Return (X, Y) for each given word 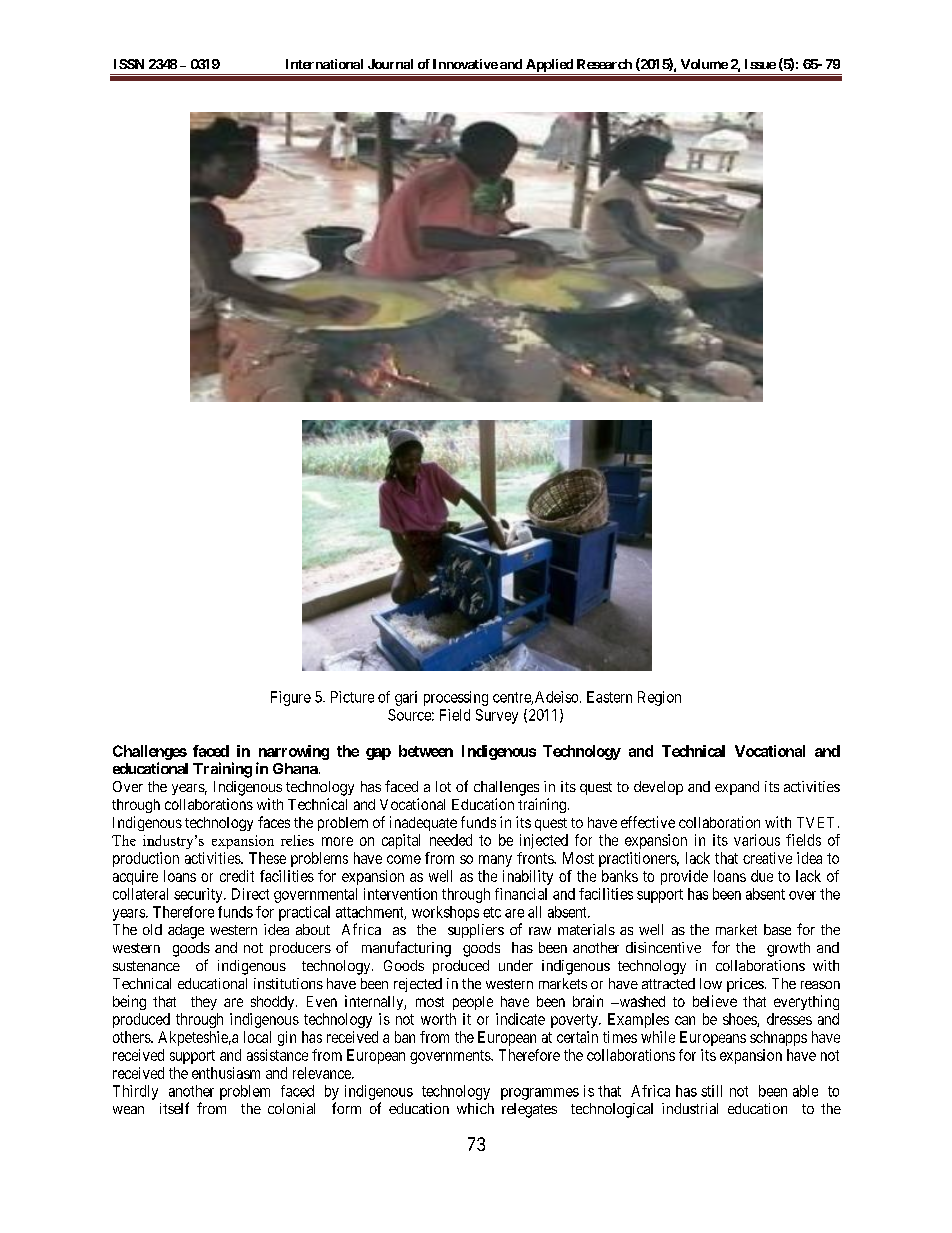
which (475, 1108)
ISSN (129, 64)
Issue (760, 64)
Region (659, 698)
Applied (549, 67)
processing (456, 698)
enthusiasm (226, 1073)
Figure (291, 698)
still (711, 1091)
